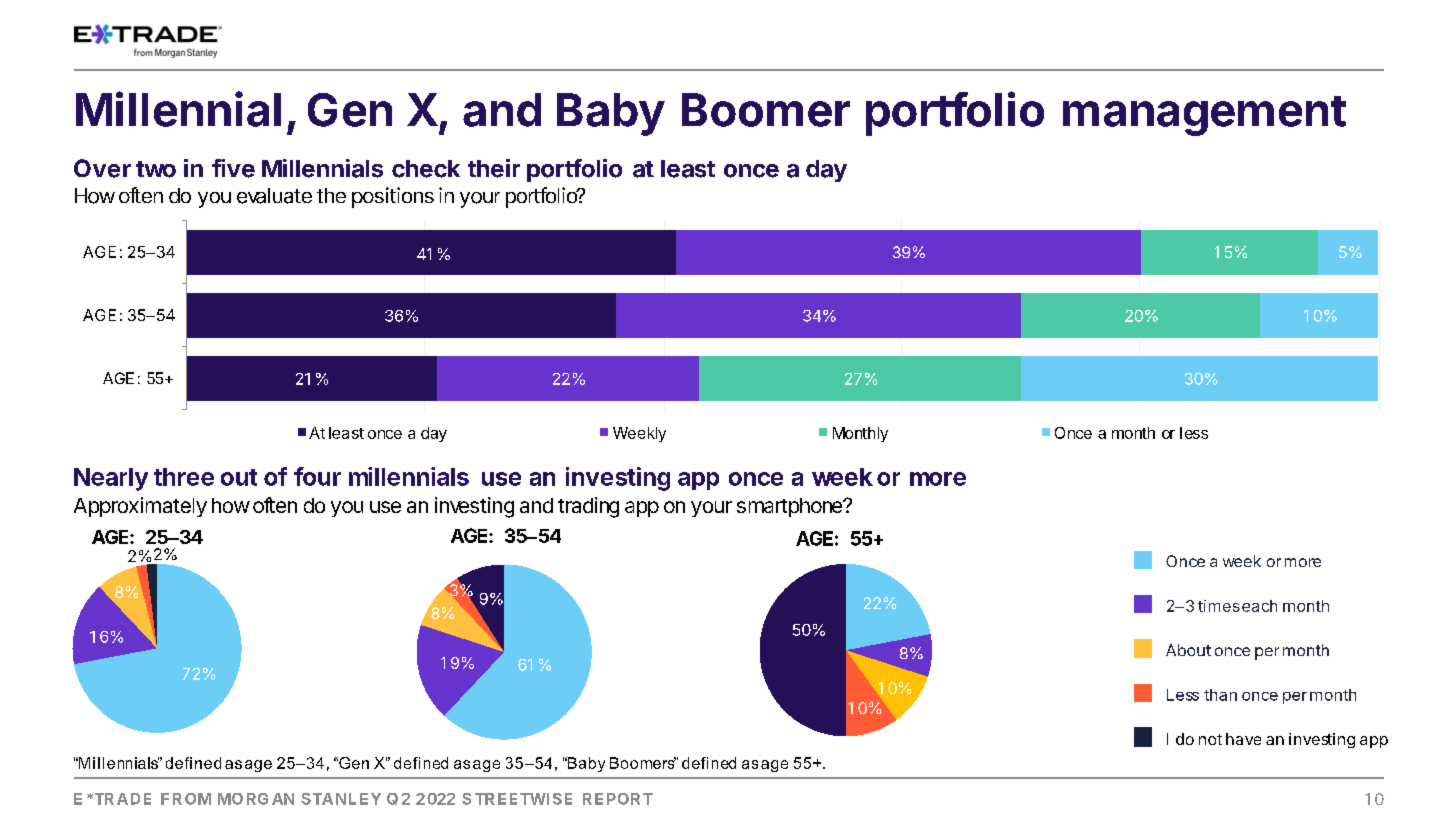  What do you see at coordinates (274, 196) in the page?
I see `evaluate` at bounding box center [274, 196].
